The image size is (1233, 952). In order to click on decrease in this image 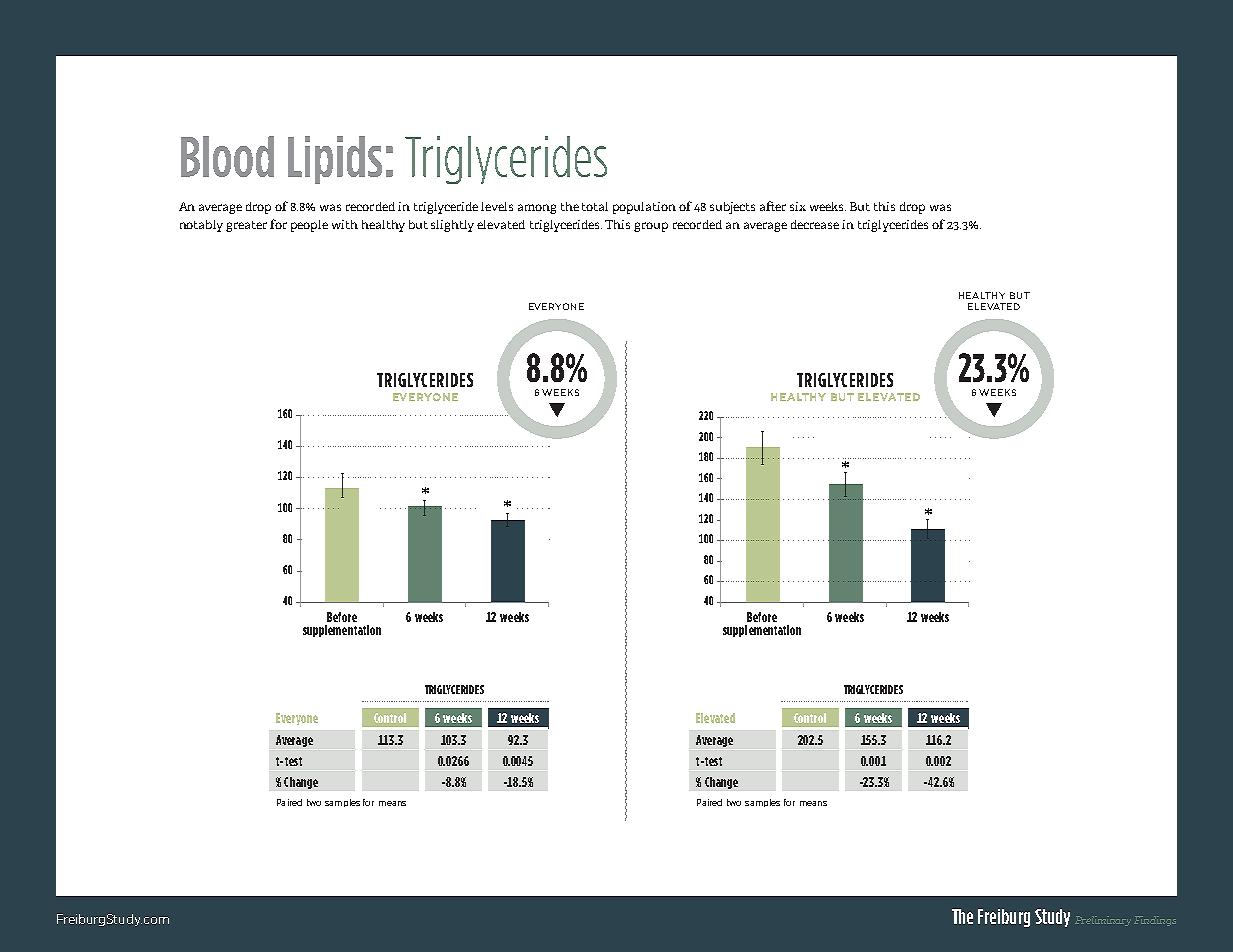, I will do `click(815, 224)`.
